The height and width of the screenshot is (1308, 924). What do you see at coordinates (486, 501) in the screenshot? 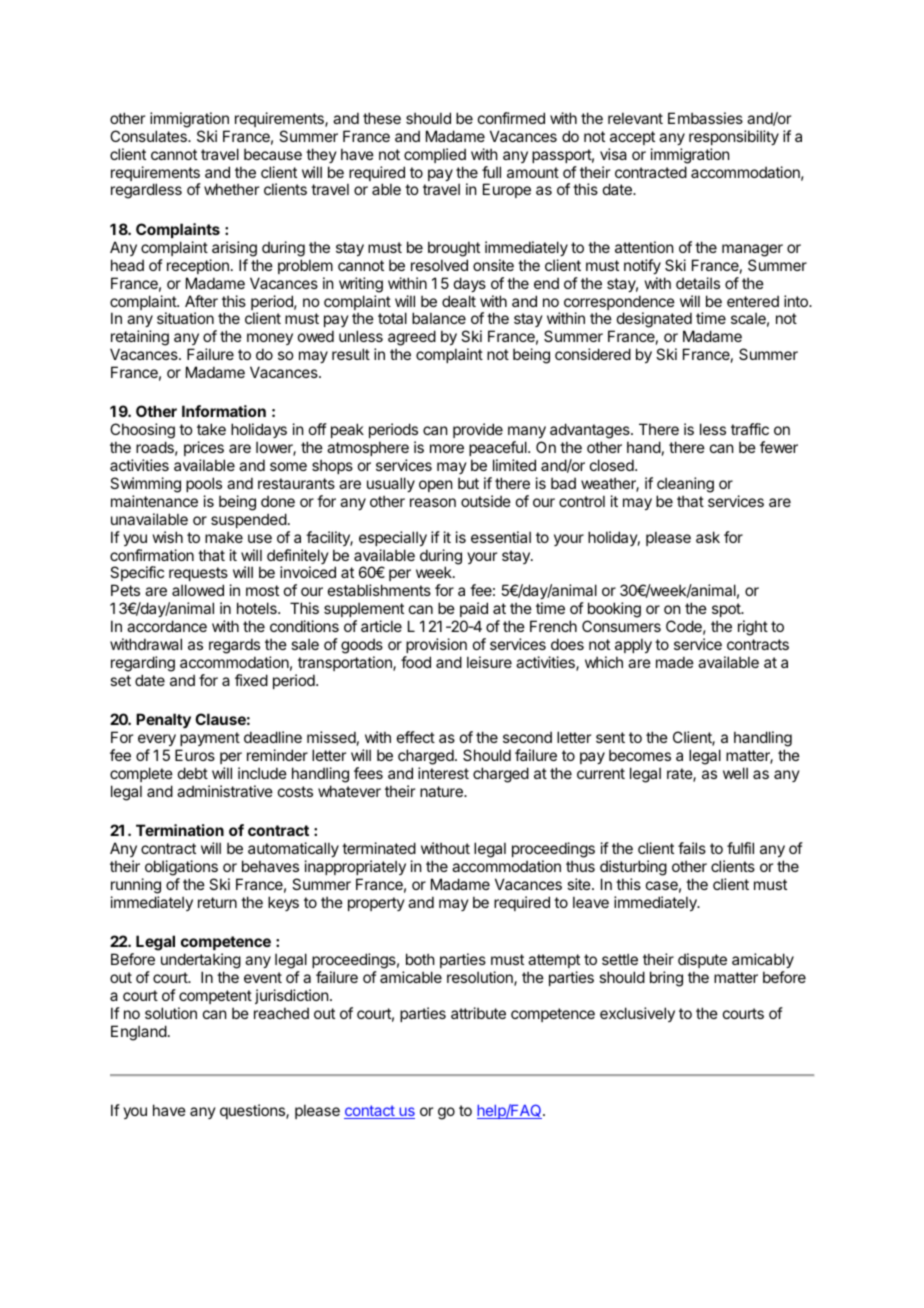
I see `outside` at bounding box center [486, 501].
